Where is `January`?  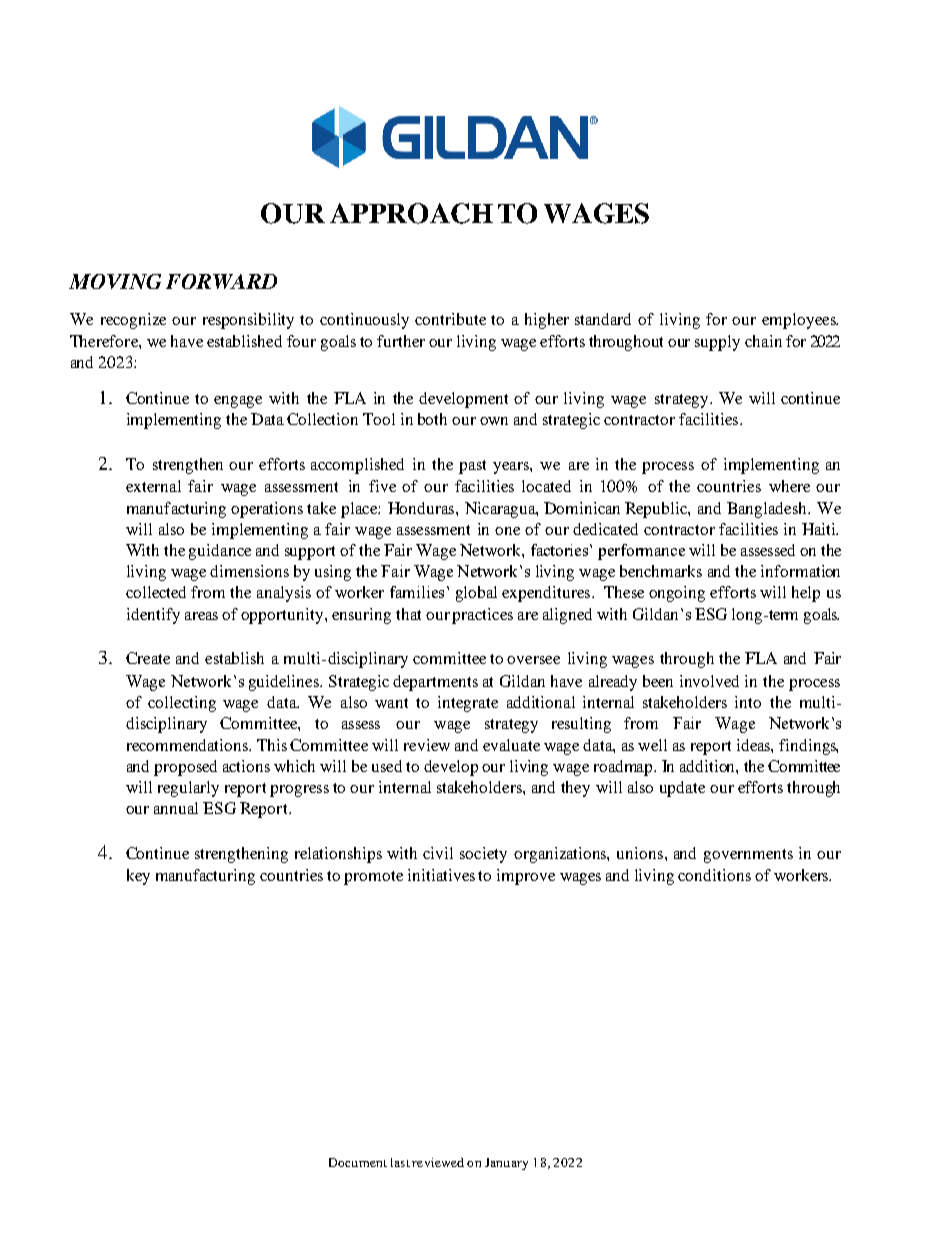 January is located at coordinates (506, 1164).
